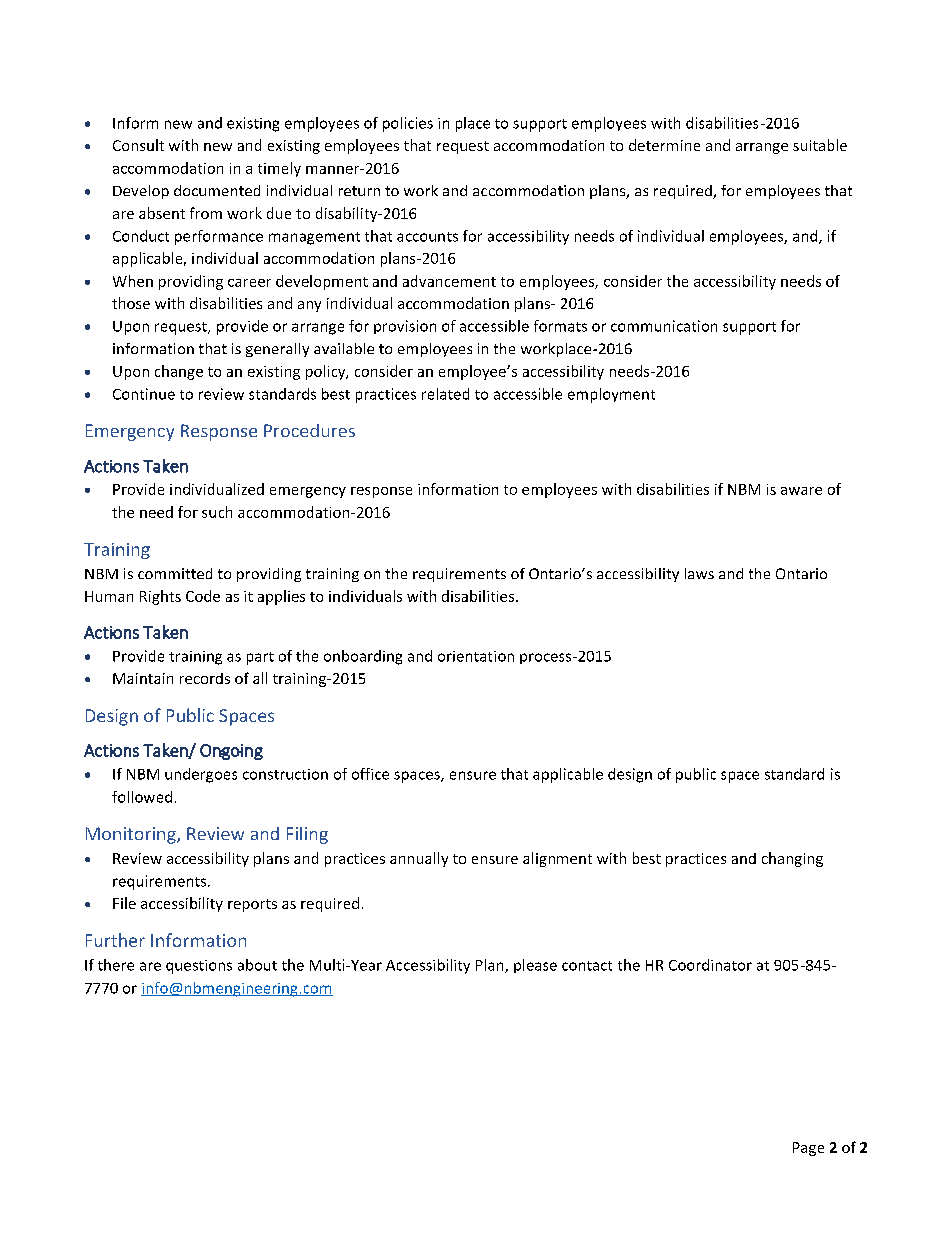  I want to click on related, so click(445, 394).
